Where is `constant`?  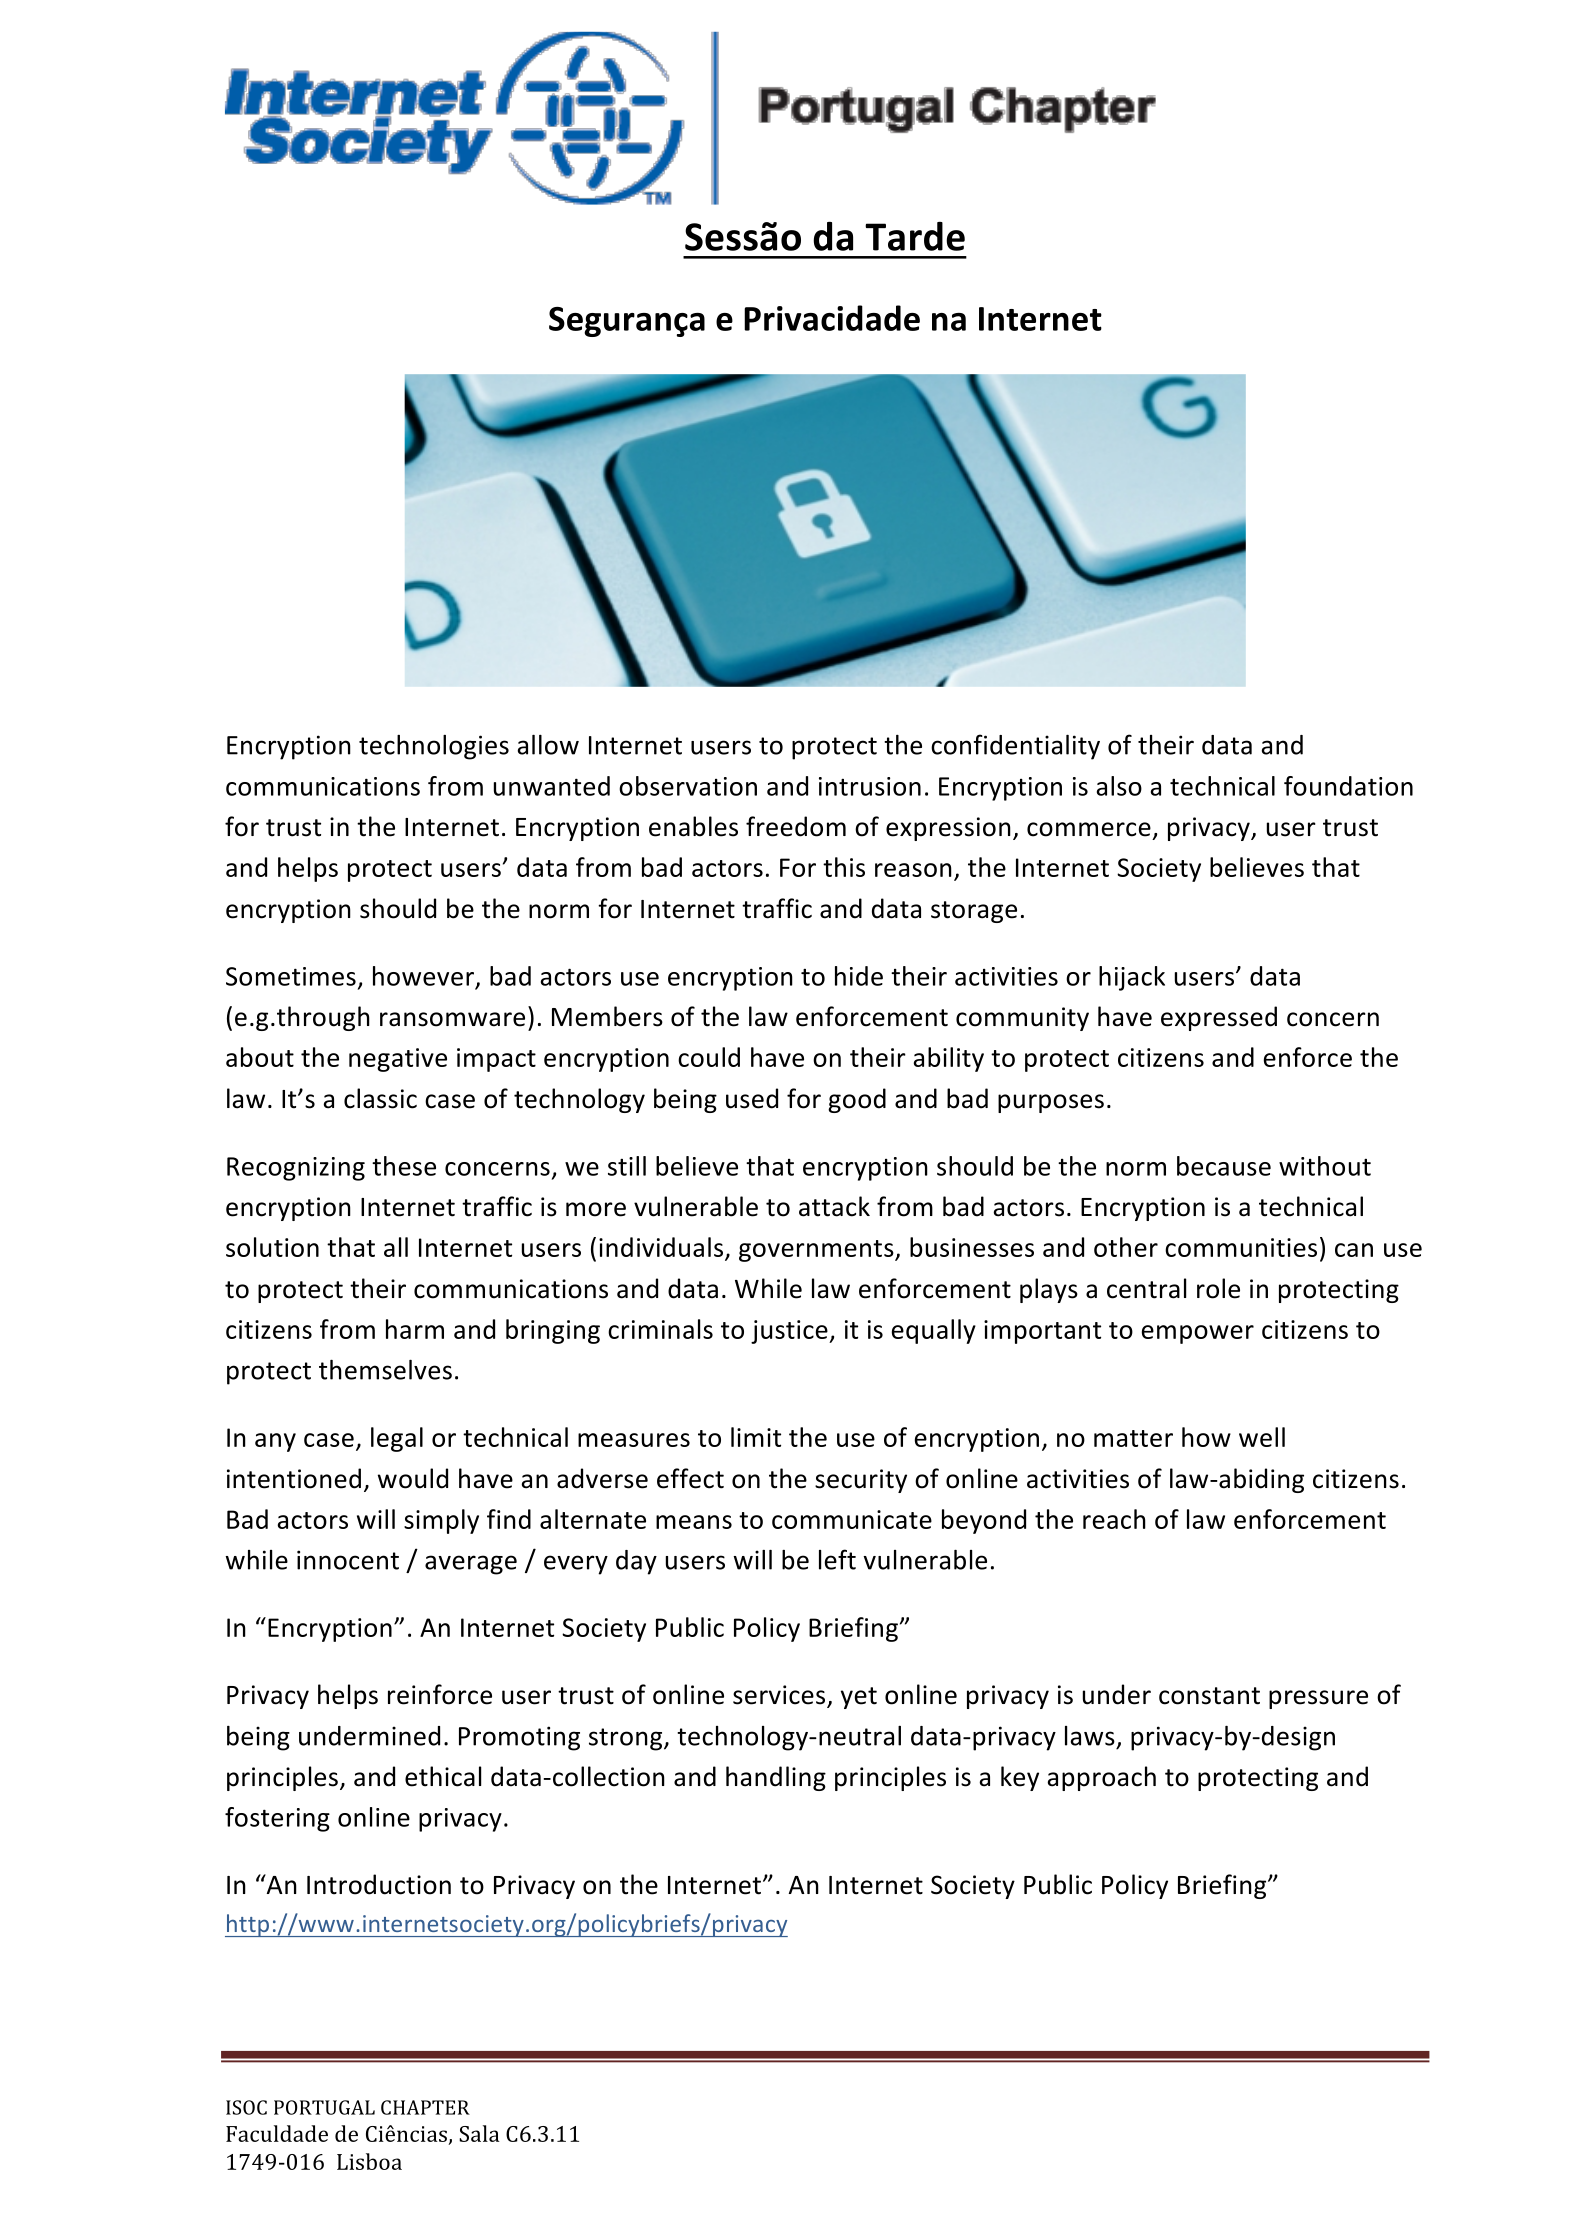 constant is located at coordinates (1209, 1696).
